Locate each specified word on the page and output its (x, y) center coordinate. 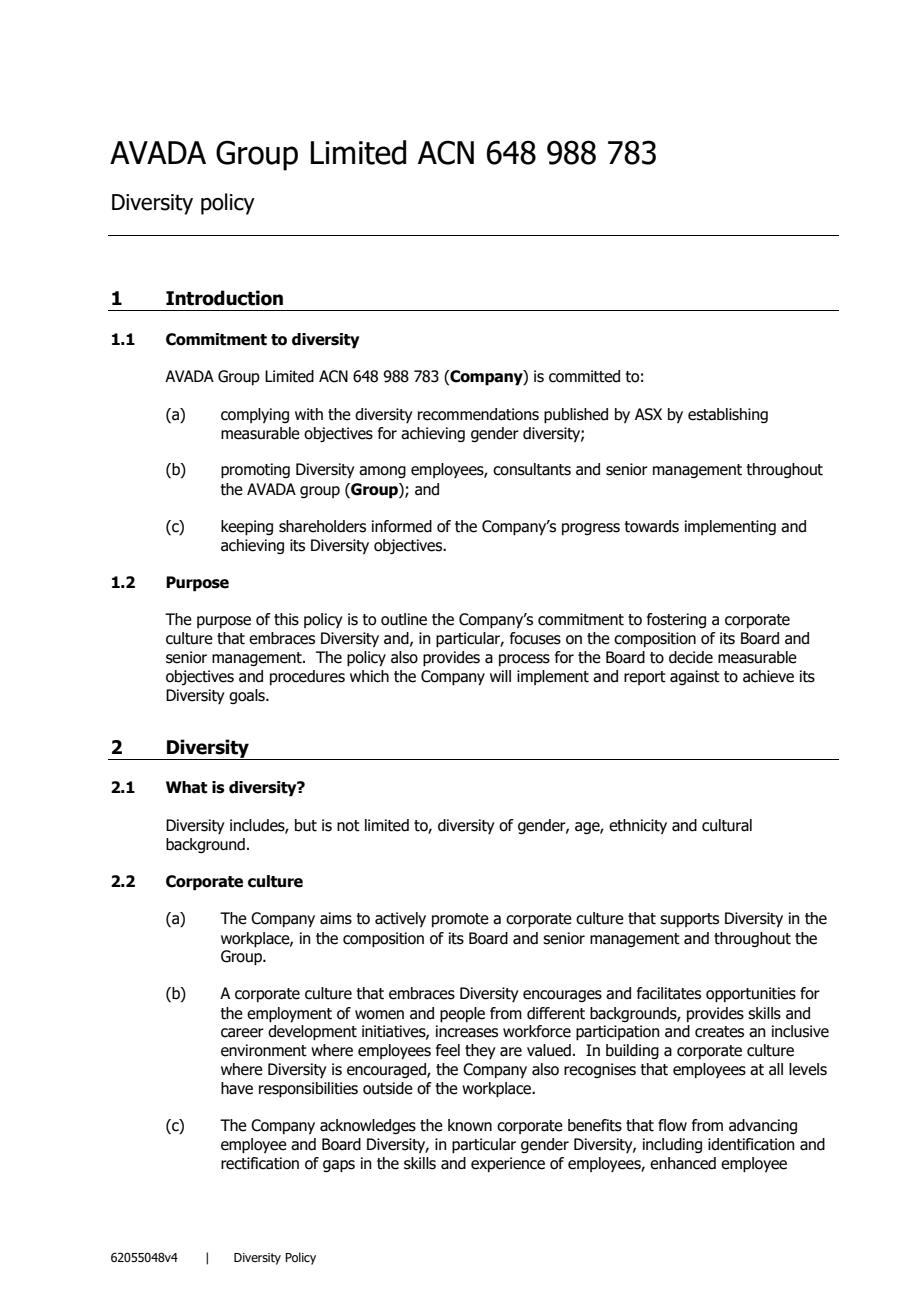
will (500, 676)
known (470, 1125)
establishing (728, 415)
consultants (532, 469)
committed (584, 376)
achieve (768, 676)
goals (248, 696)
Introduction (224, 298)
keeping (247, 528)
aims (336, 918)
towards (652, 526)
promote (460, 920)
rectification (260, 1163)
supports (689, 920)
